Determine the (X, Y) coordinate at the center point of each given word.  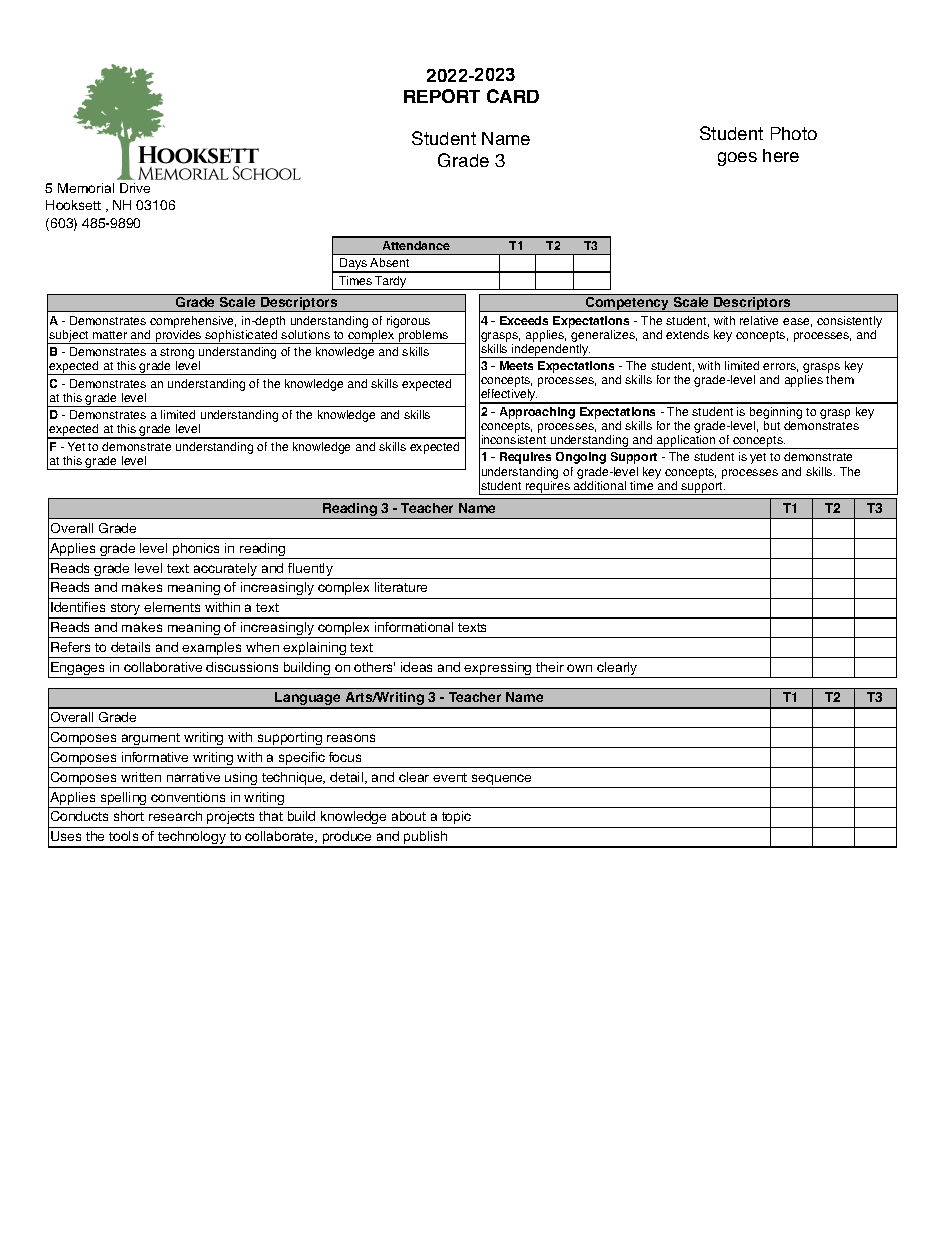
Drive (135, 188)
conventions (188, 797)
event (450, 777)
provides (178, 337)
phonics (197, 551)
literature (401, 587)
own (579, 668)
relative (759, 320)
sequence (502, 781)
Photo (794, 133)
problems (423, 337)
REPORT (442, 96)
